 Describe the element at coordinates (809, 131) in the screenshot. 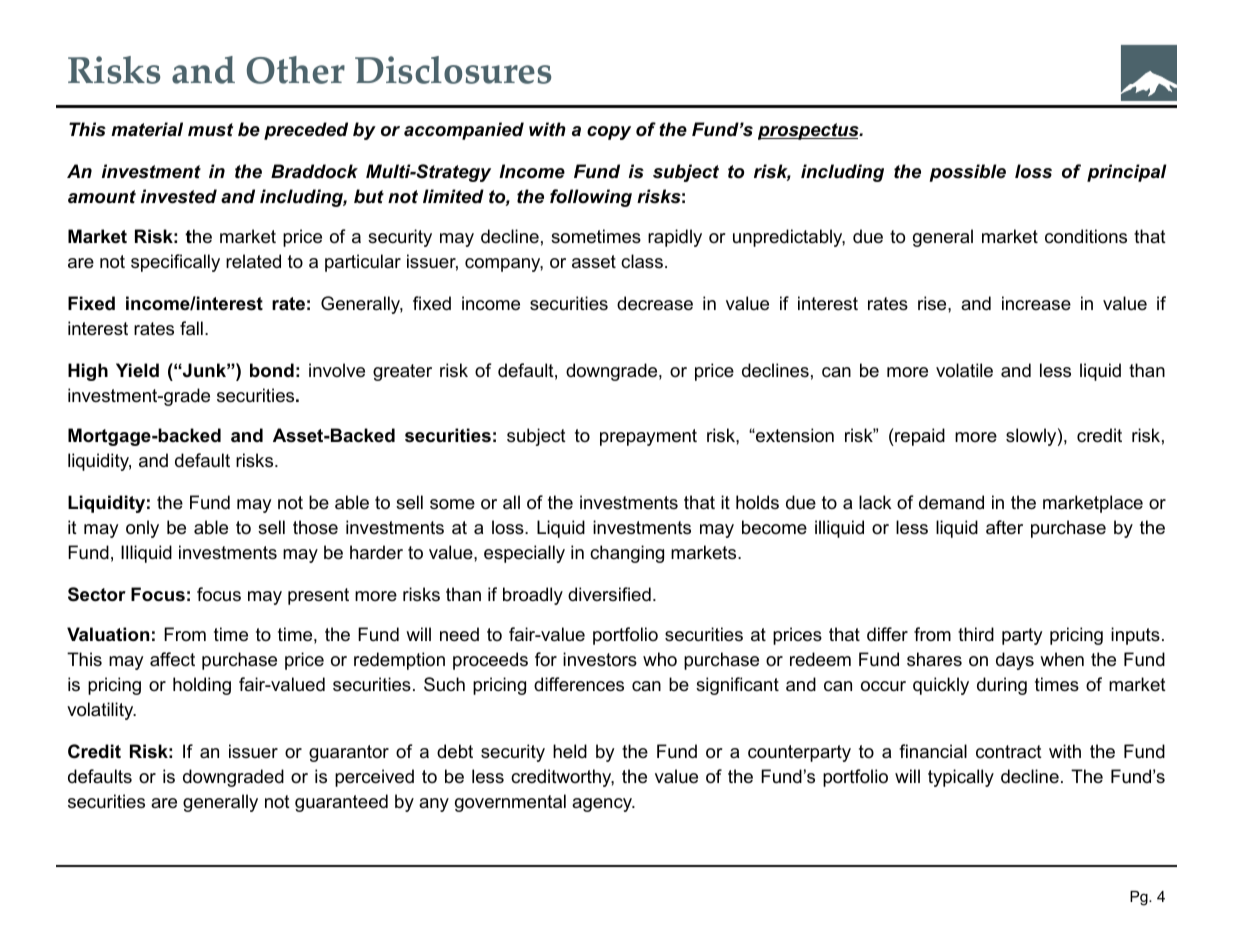

I see `prospectus` at that location.
